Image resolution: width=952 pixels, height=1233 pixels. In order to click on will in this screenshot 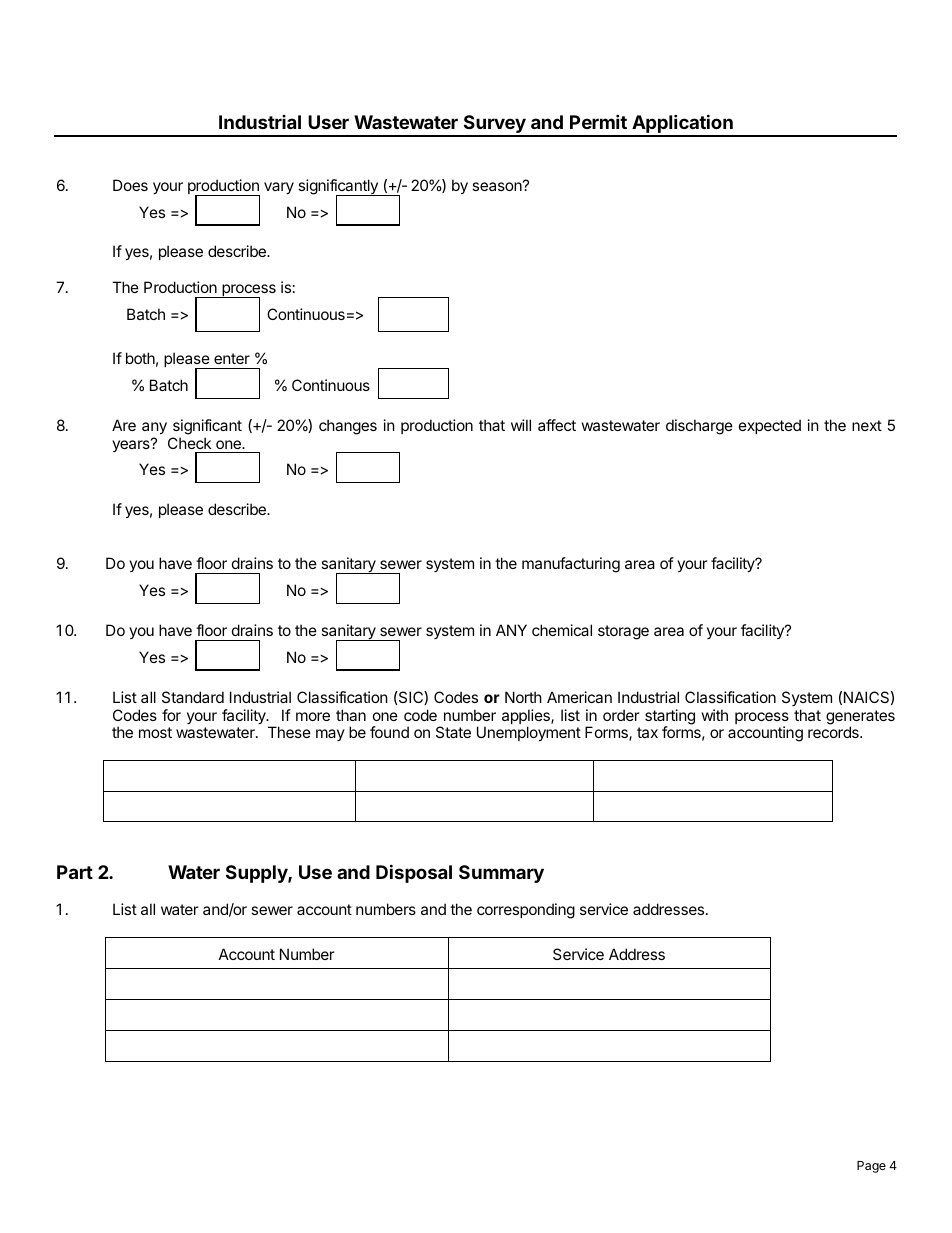, I will do `click(521, 425)`.
